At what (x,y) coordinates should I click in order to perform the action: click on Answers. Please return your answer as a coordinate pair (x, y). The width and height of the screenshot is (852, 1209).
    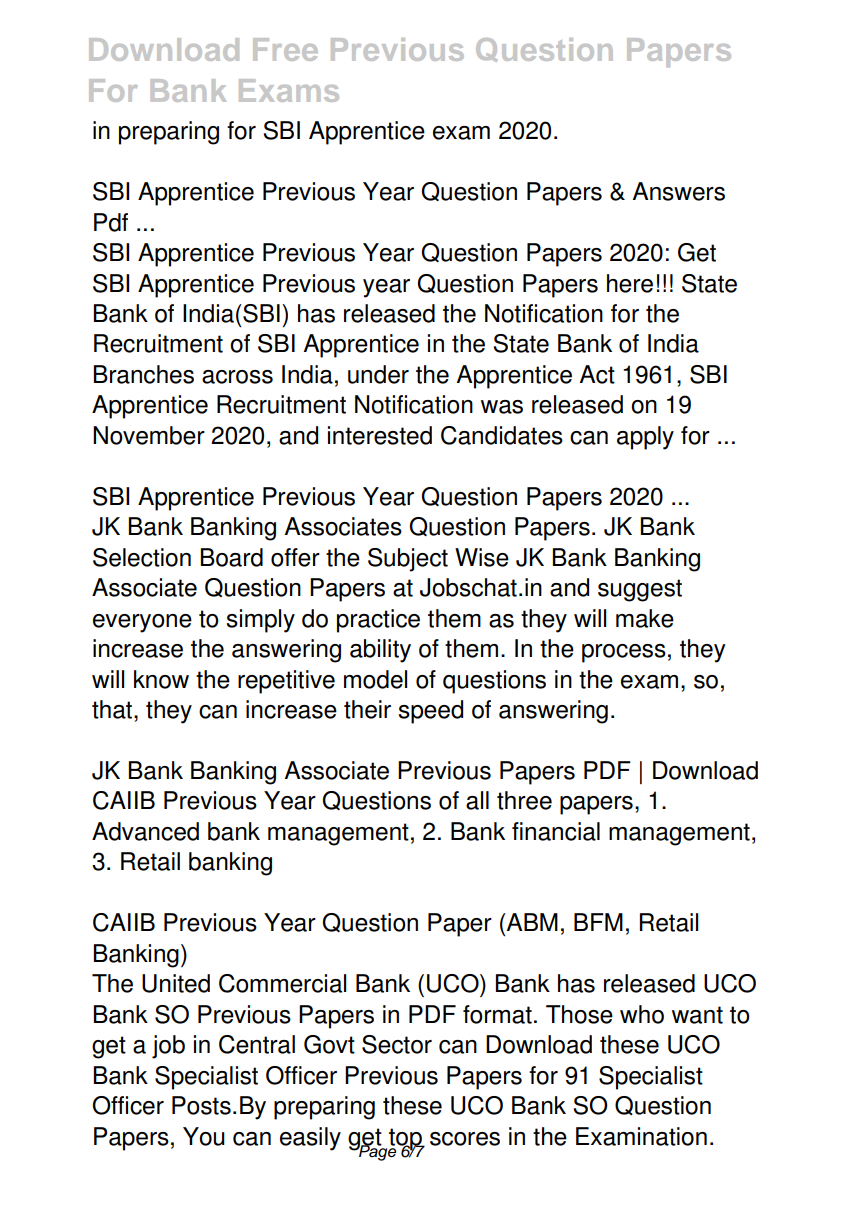
    Looking at the image, I should click on (678, 191).
